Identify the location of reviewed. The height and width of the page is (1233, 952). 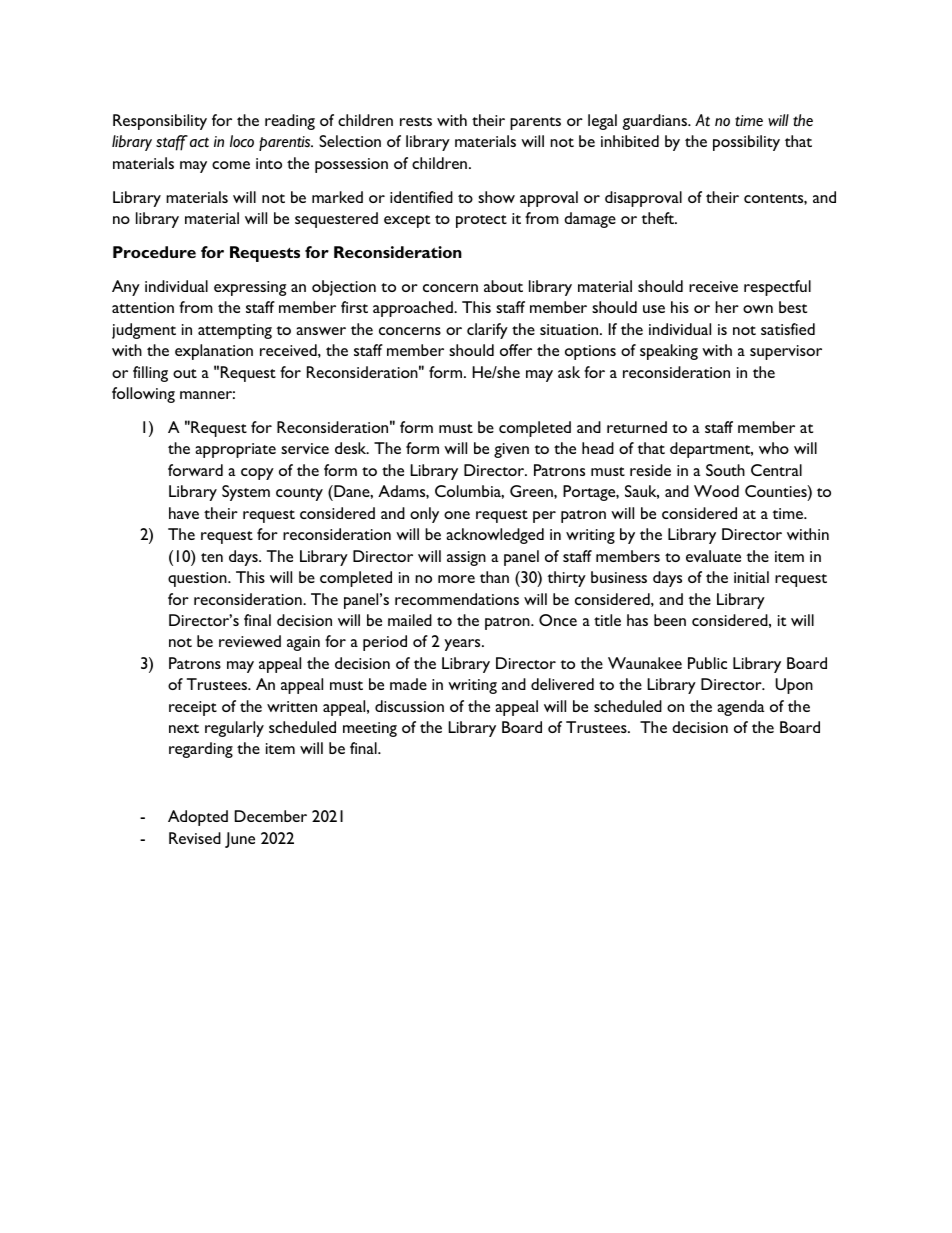
(250, 641).
